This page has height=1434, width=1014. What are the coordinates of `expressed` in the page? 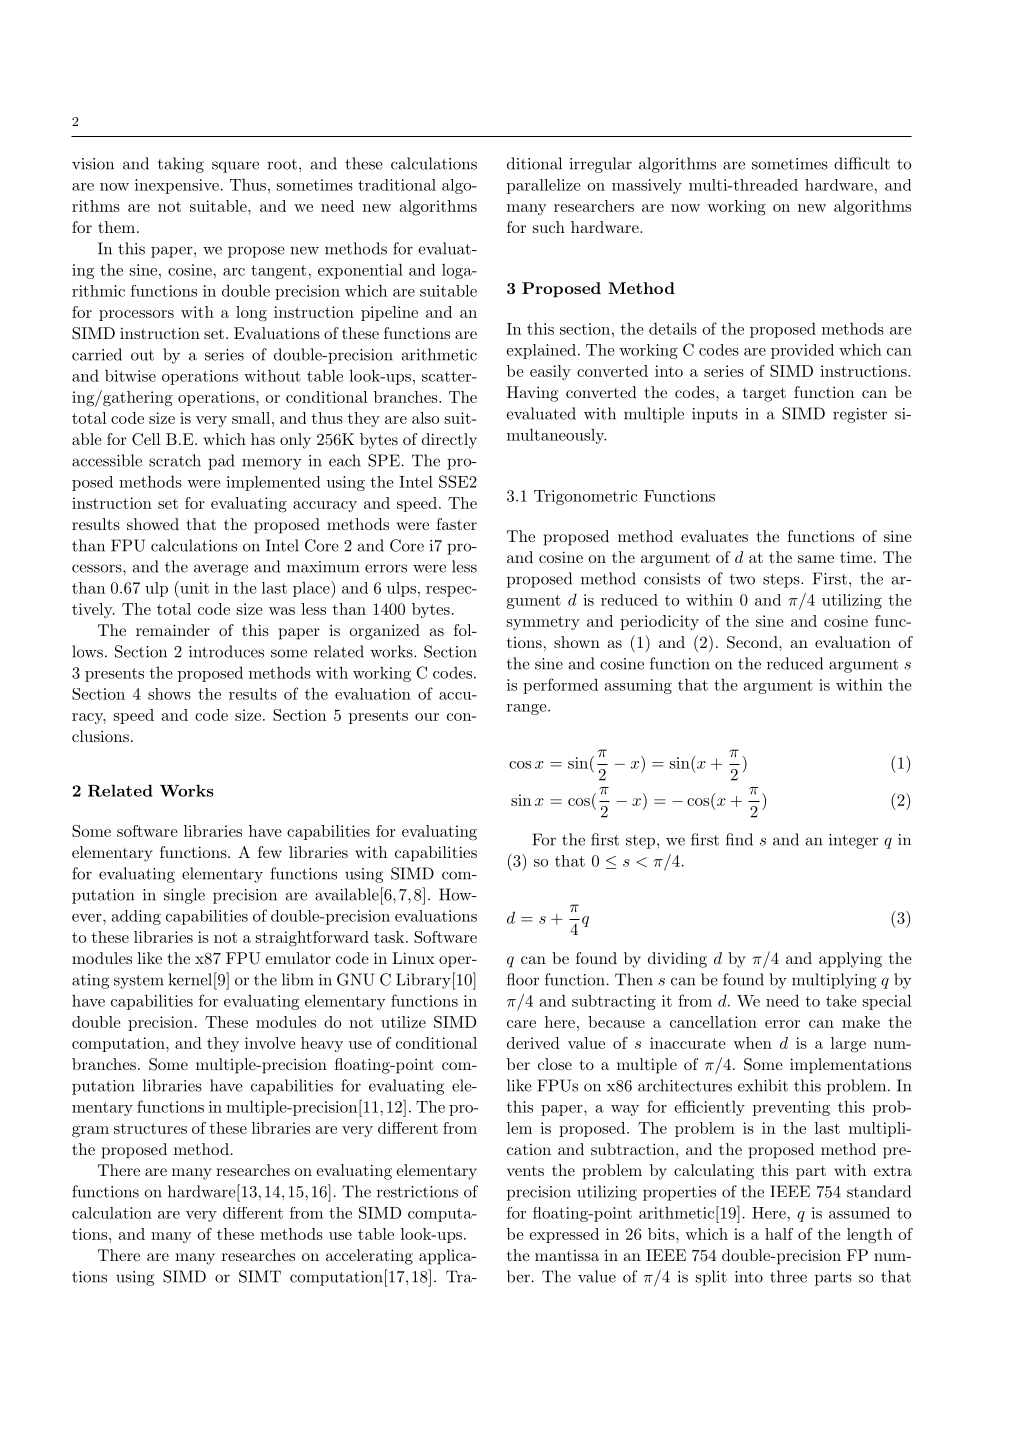 It's located at (564, 1235).
